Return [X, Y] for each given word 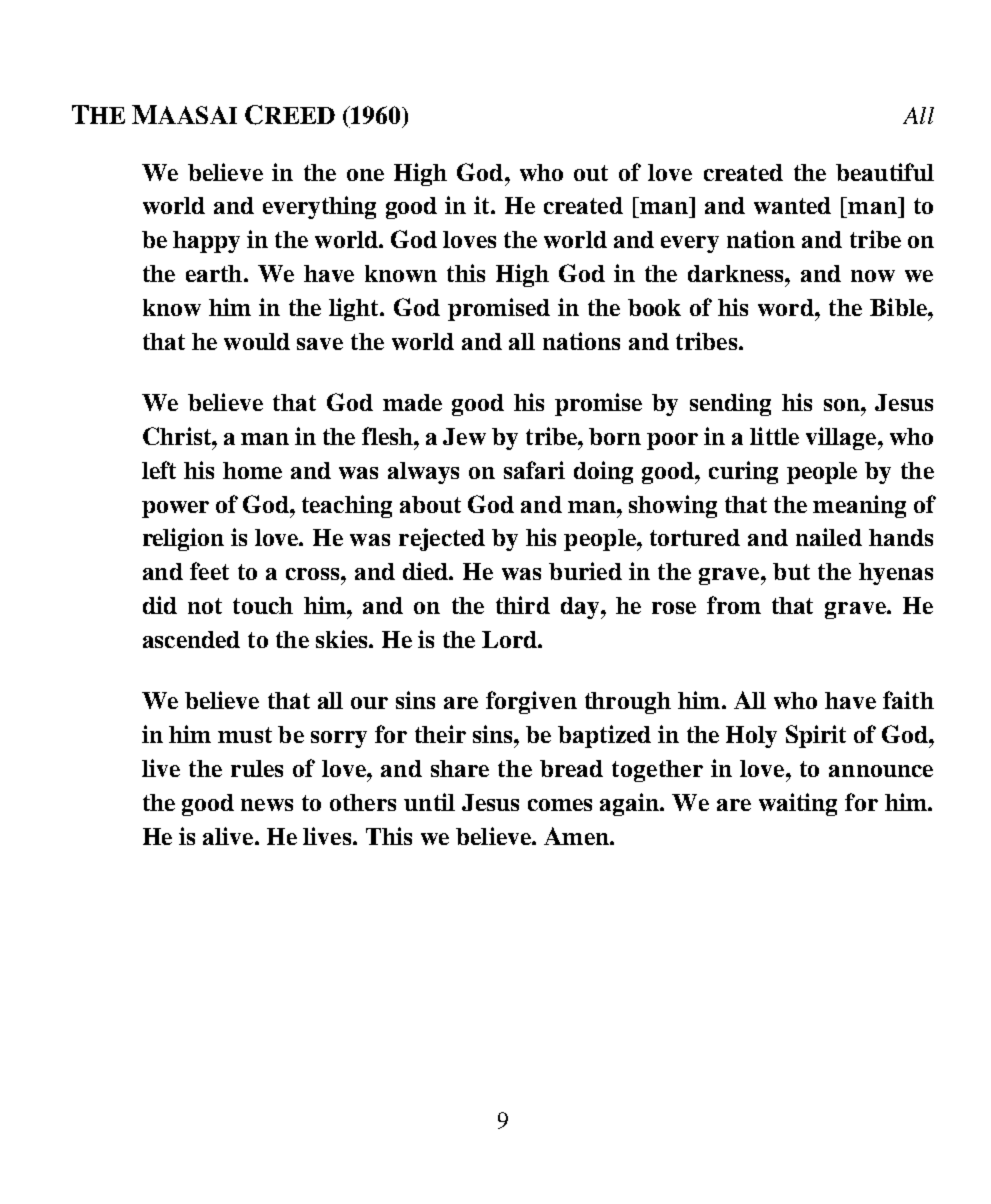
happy [206, 242]
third [523, 605]
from [734, 605]
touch [263, 605]
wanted [792, 205]
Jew [464, 436]
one [365, 175]
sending [730, 404]
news [267, 805]
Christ [178, 436]
